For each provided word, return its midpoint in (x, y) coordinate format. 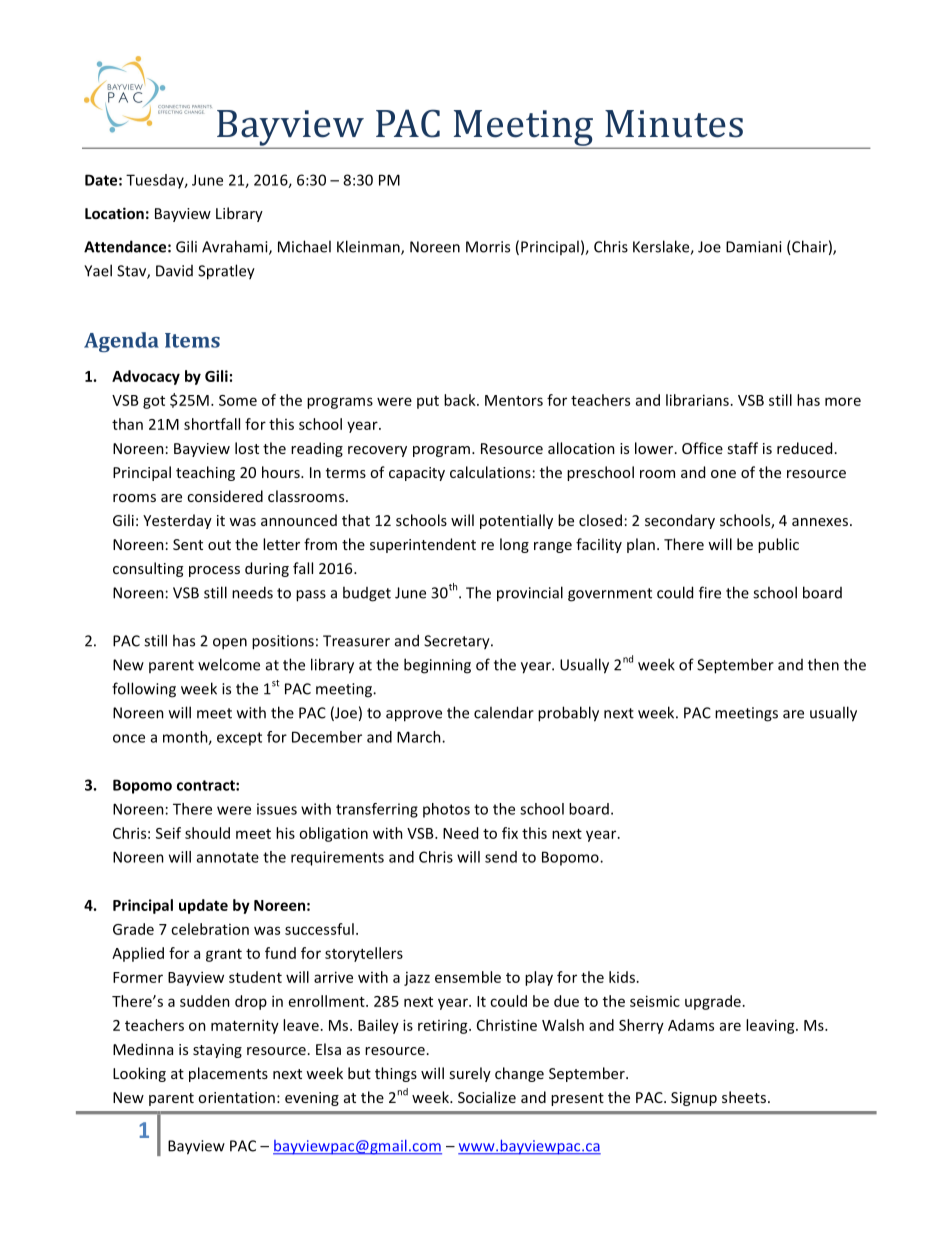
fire (710, 592)
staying (217, 1051)
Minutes (674, 124)
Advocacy (146, 377)
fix (510, 833)
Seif (168, 833)
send (501, 857)
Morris (488, 247)
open (230, 644)
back (461, 400)
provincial (530, 594)
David (174, 271)
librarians (697, 400)
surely (470, 1074)
